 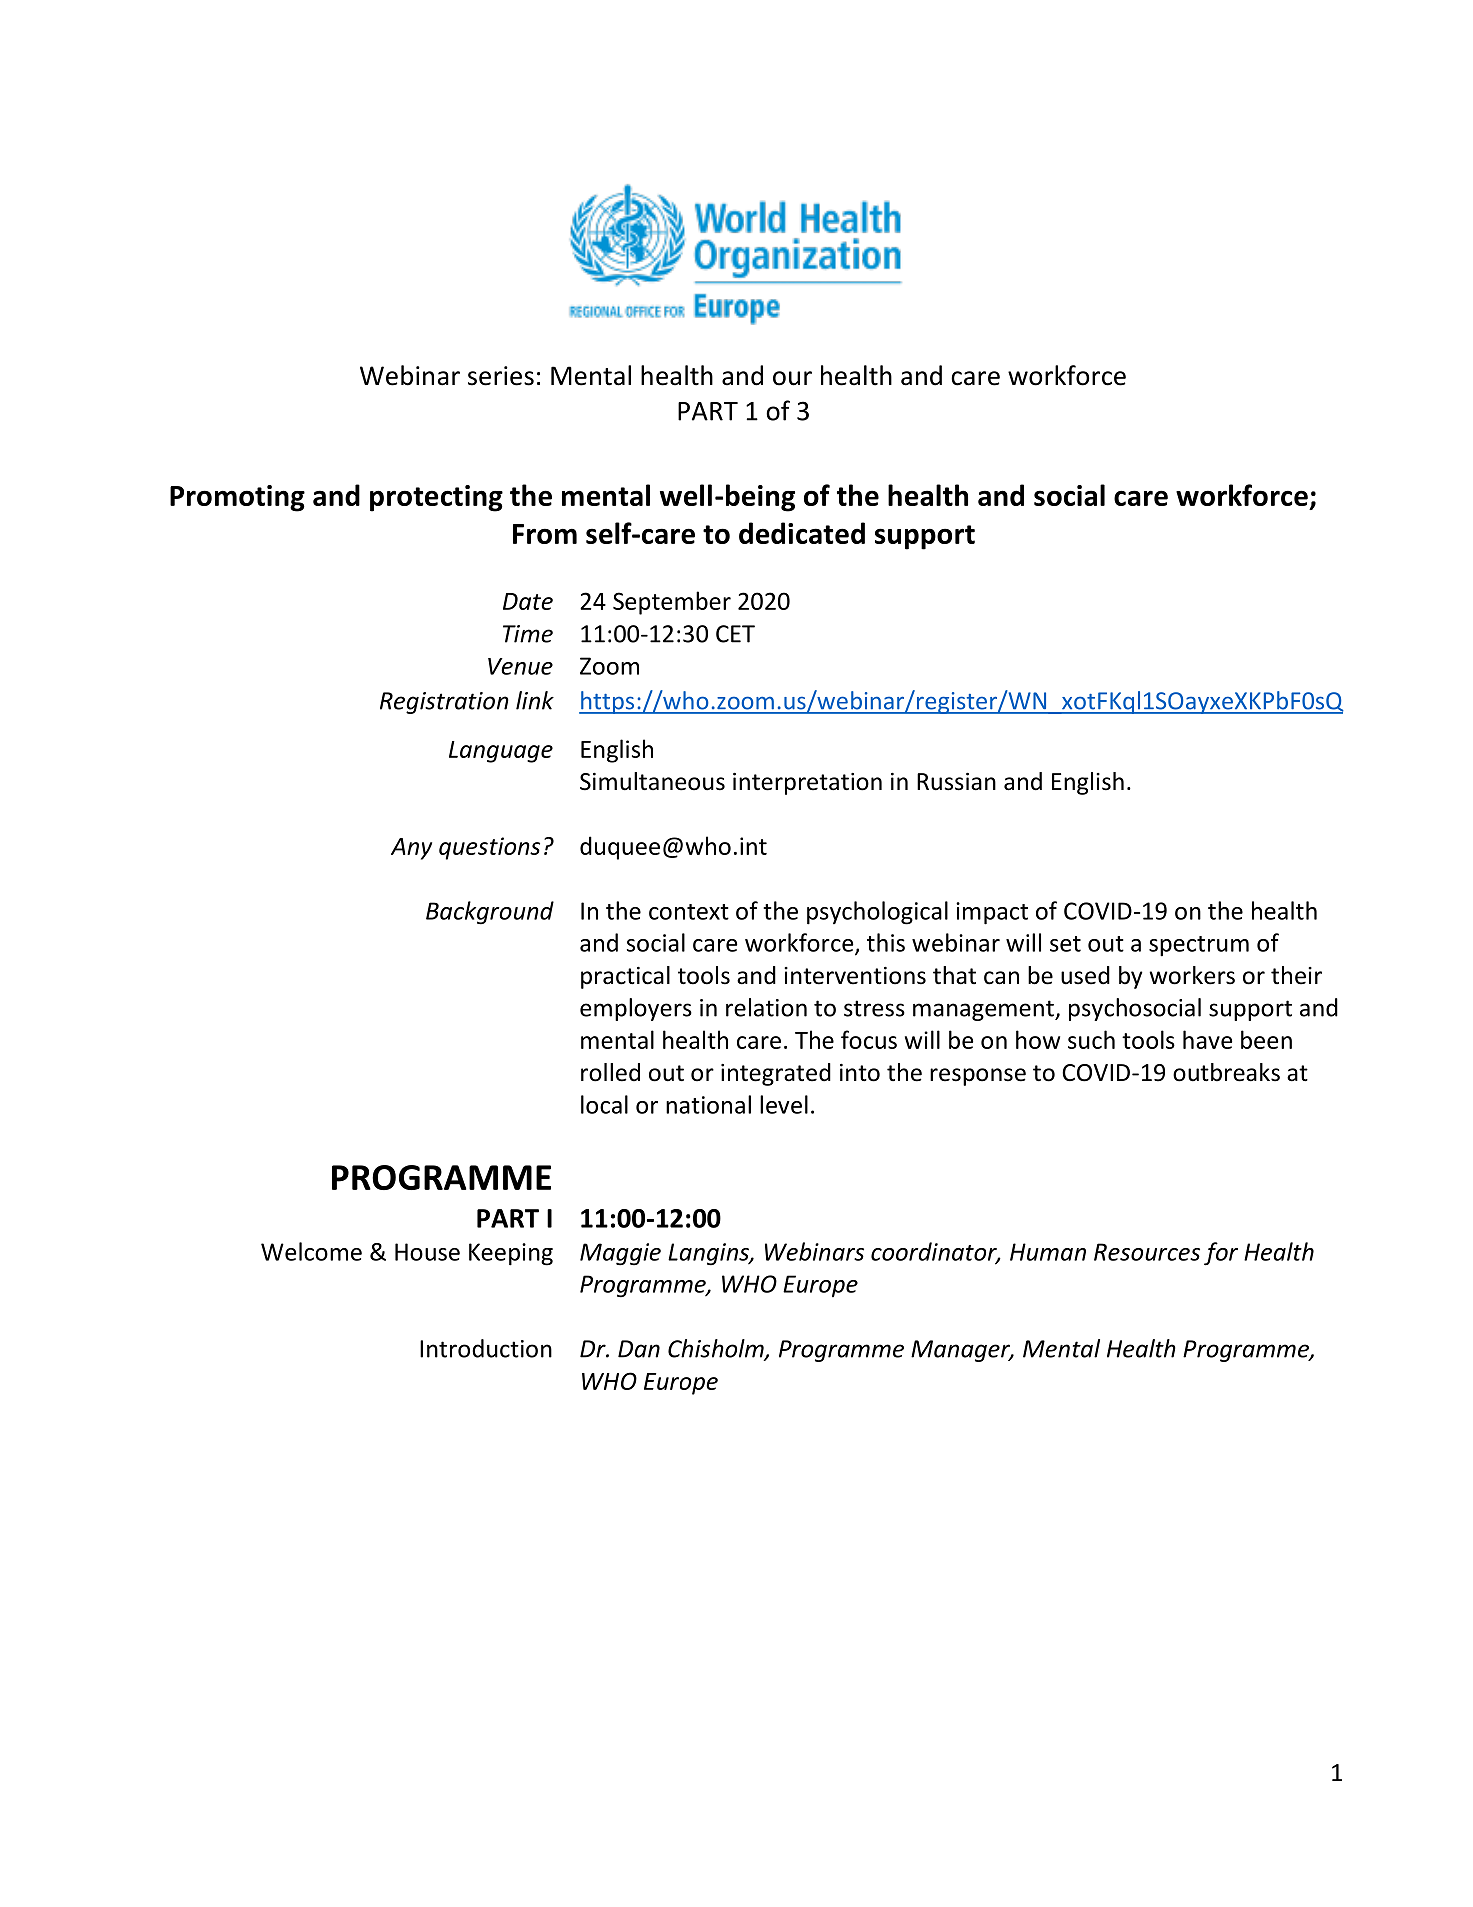 What do you see at coordinates (689, 912) in the screenshot?
I see `context` at bounding box center [689, 912].
